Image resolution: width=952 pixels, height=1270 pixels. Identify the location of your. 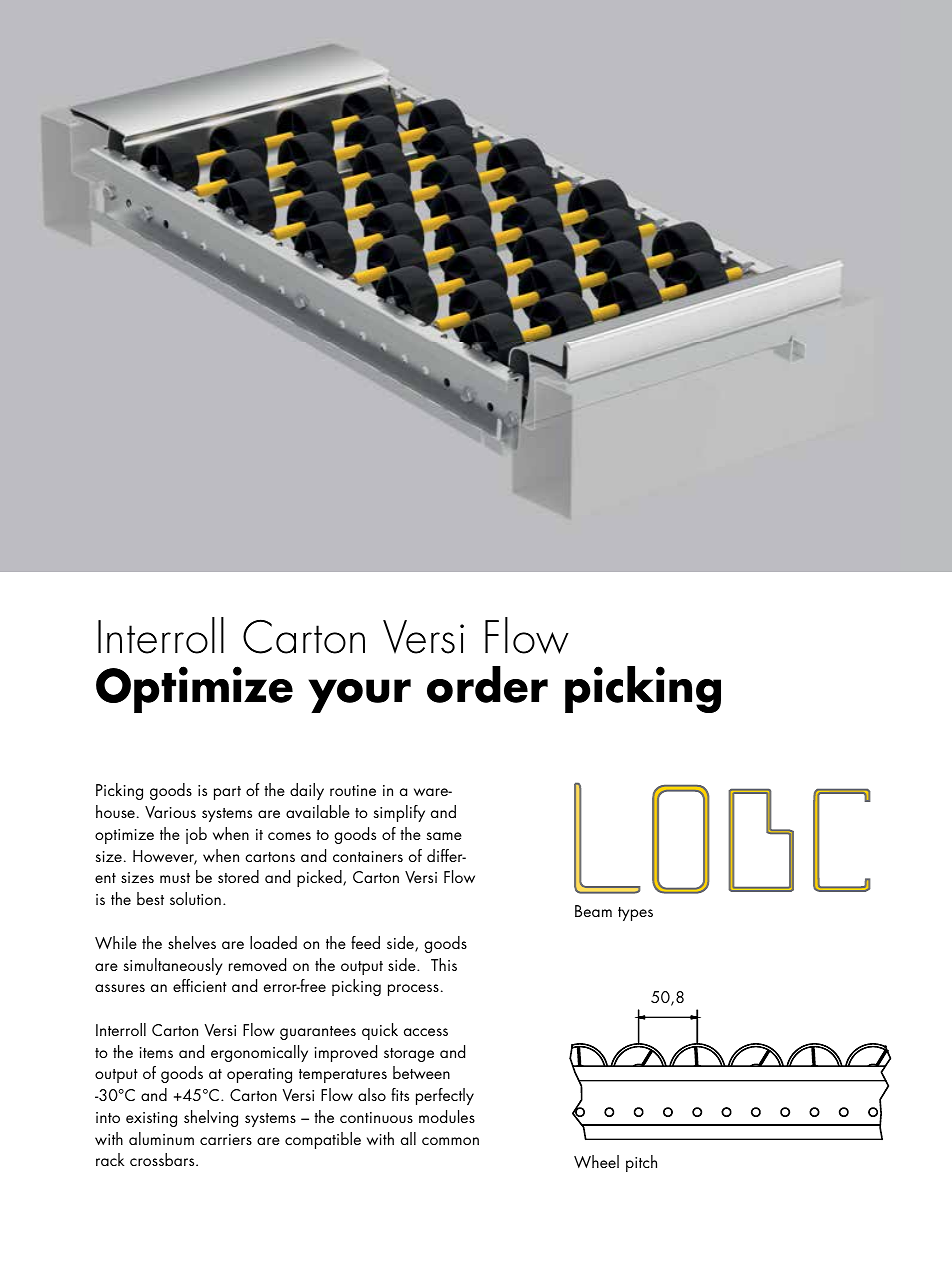
(360, 696).
